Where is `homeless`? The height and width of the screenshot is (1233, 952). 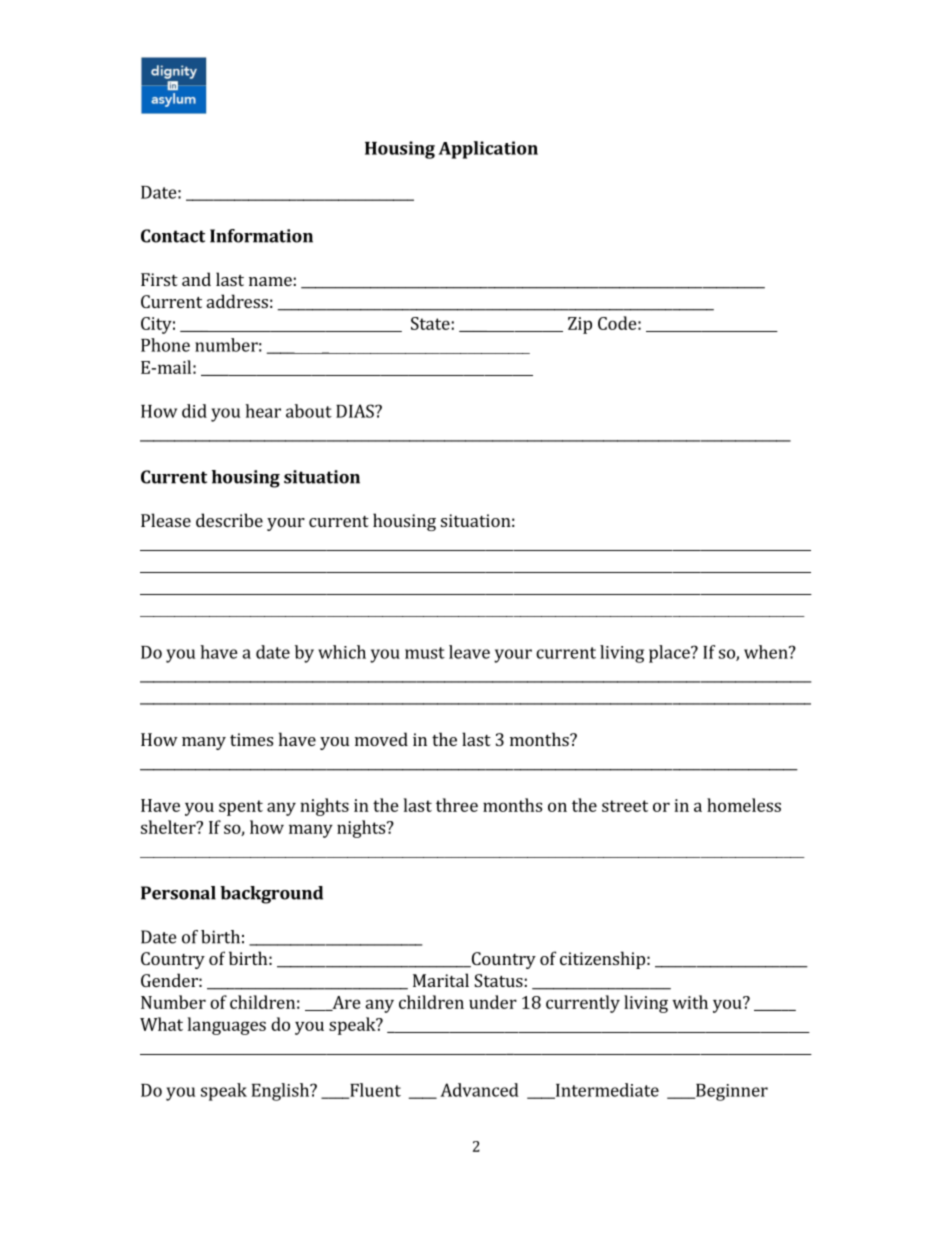
homeless is located at coordinates (744, 805).
